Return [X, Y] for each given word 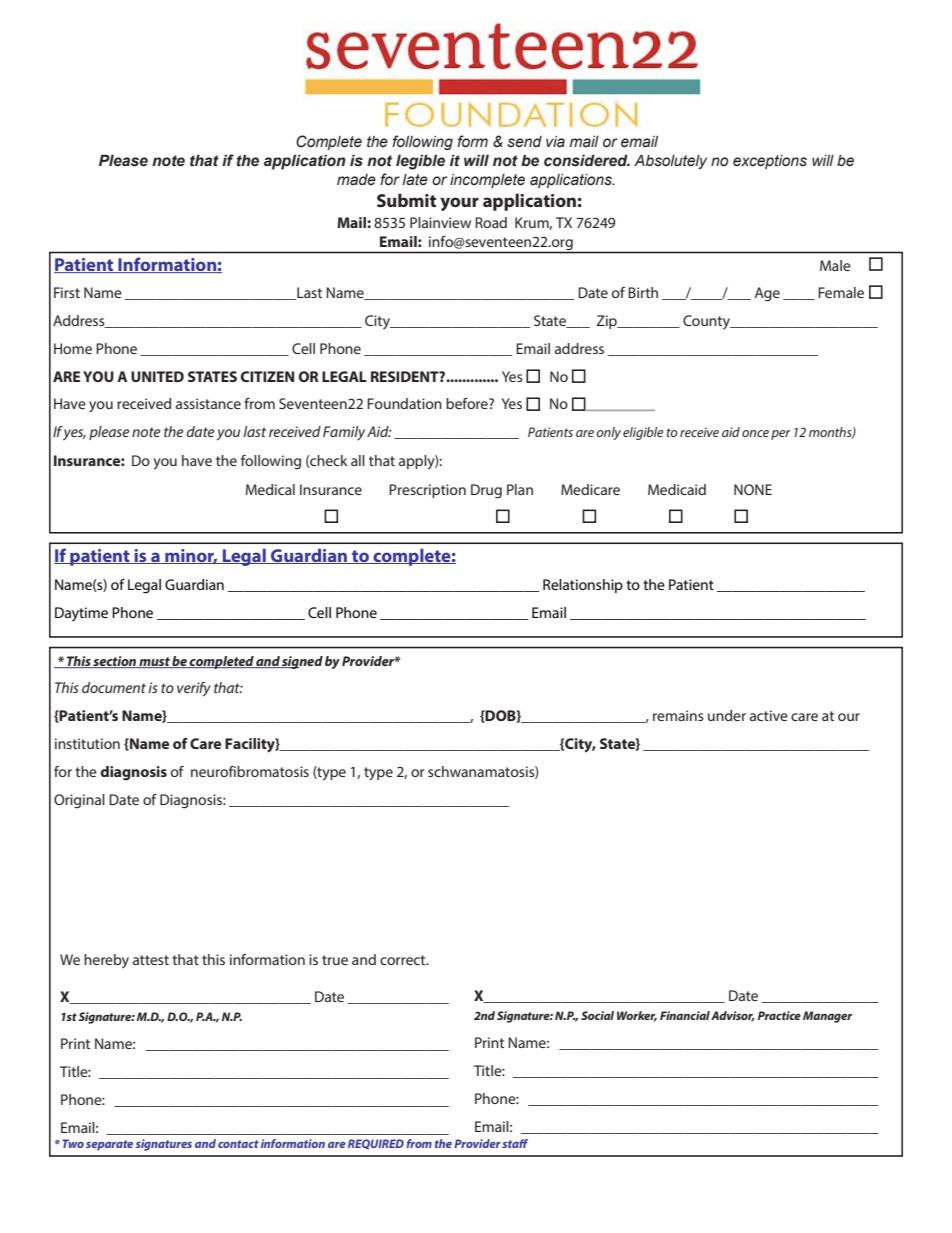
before [468, 403]
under [727, 715]
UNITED [157, 376]
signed [301, 662]
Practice [779, 1015]
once [755, 433]
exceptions [770, 162]
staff [515, 1143]
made [356, 180]
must [154, 662]
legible [420, 162]
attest [151, 960]
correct [404, 960]
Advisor [733, 1016]
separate [109, 1145]
